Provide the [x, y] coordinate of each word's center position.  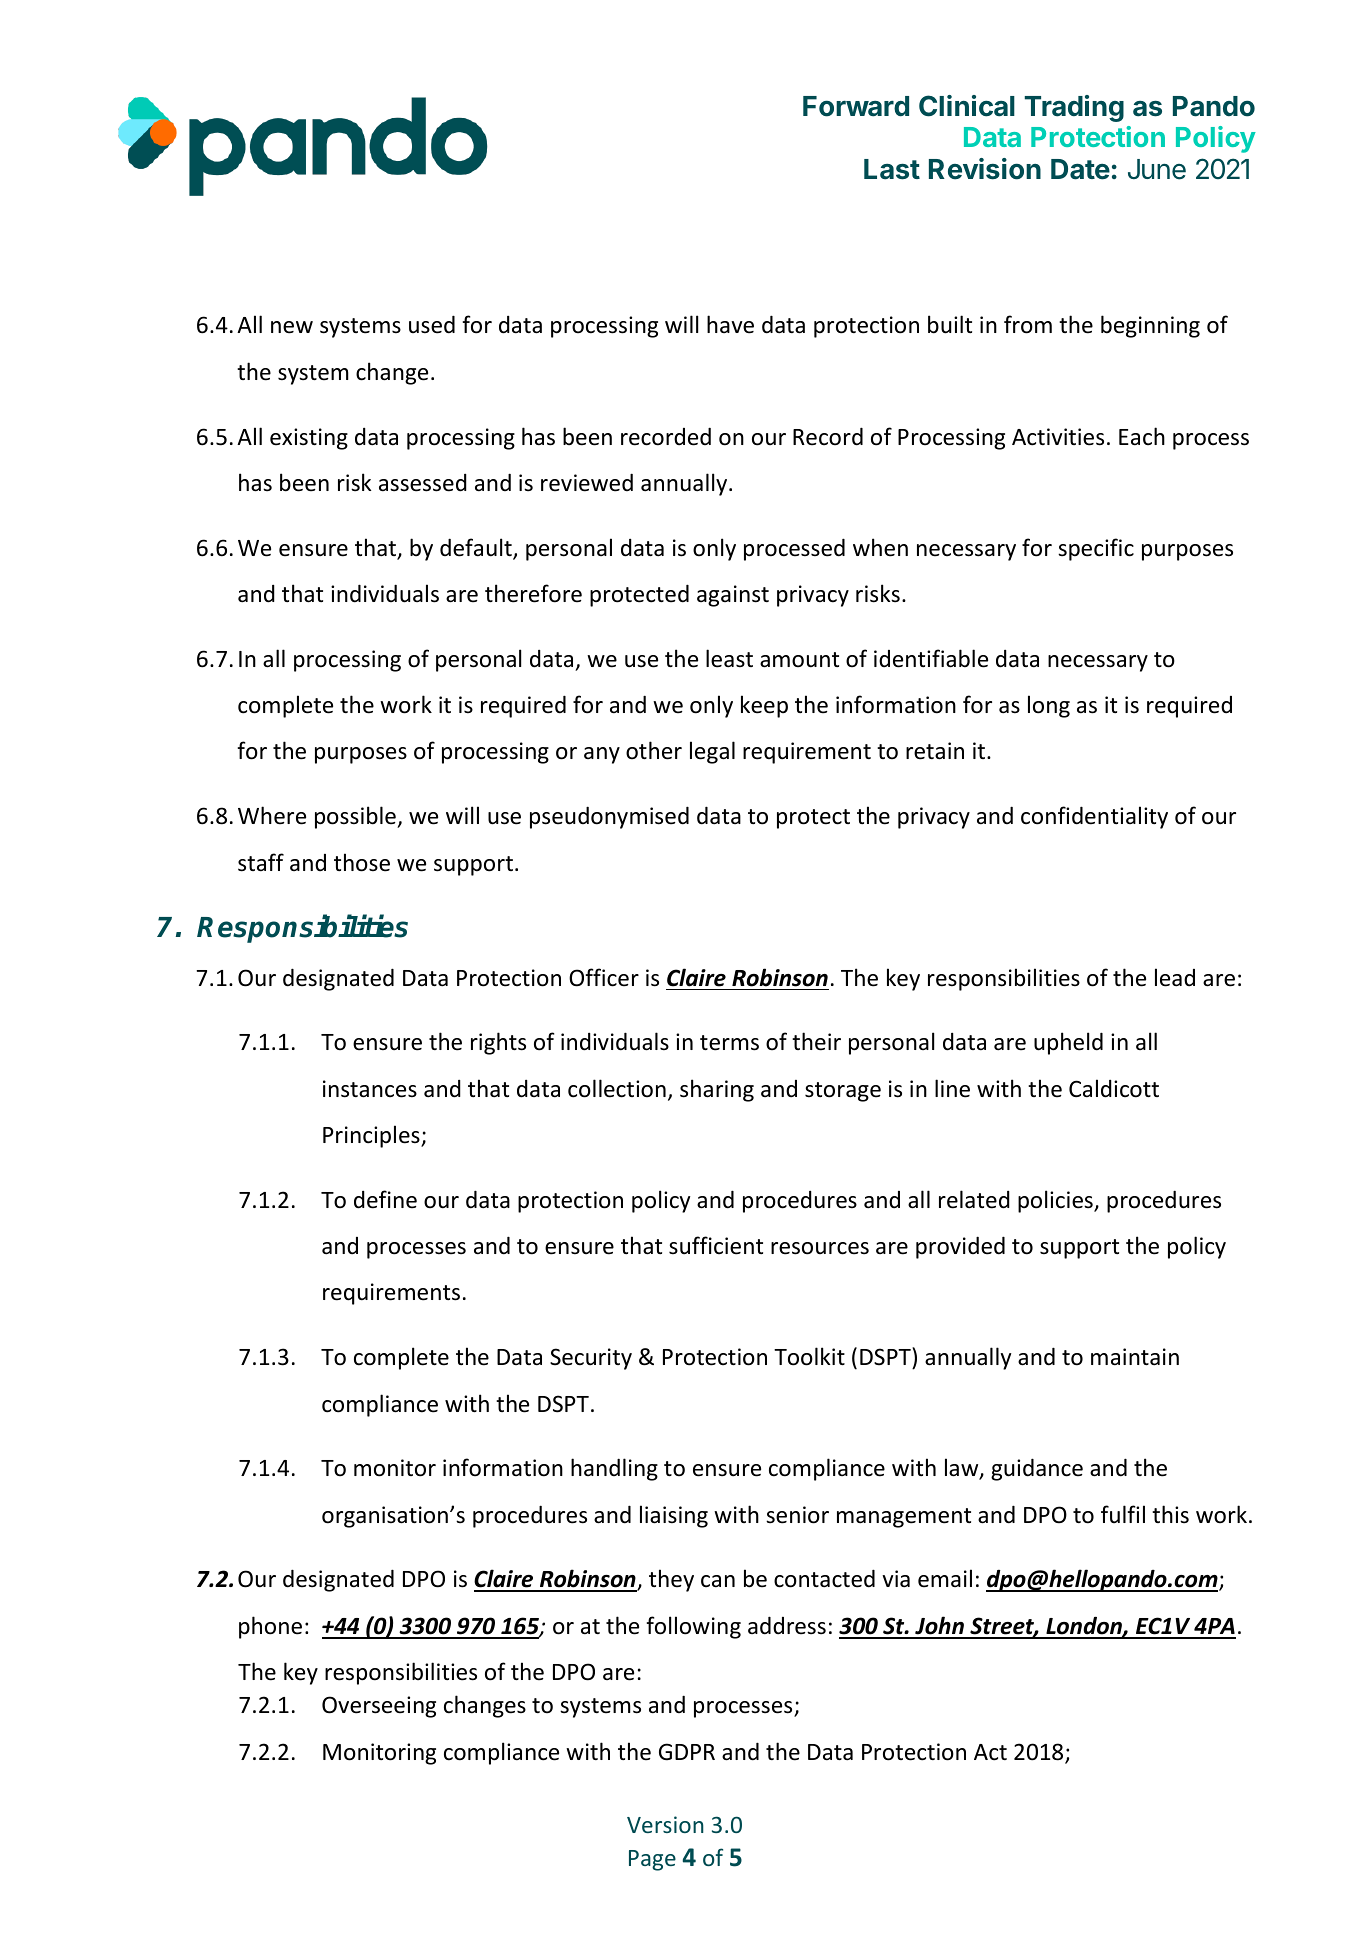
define [385, 1199]
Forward [856, 106]
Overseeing [379, 1707]
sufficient [716, 1245]
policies [1056, 1201]
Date [1080, 169]
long [1049, 706]
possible [356, 817]
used [432, 324]
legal [712, 752]
